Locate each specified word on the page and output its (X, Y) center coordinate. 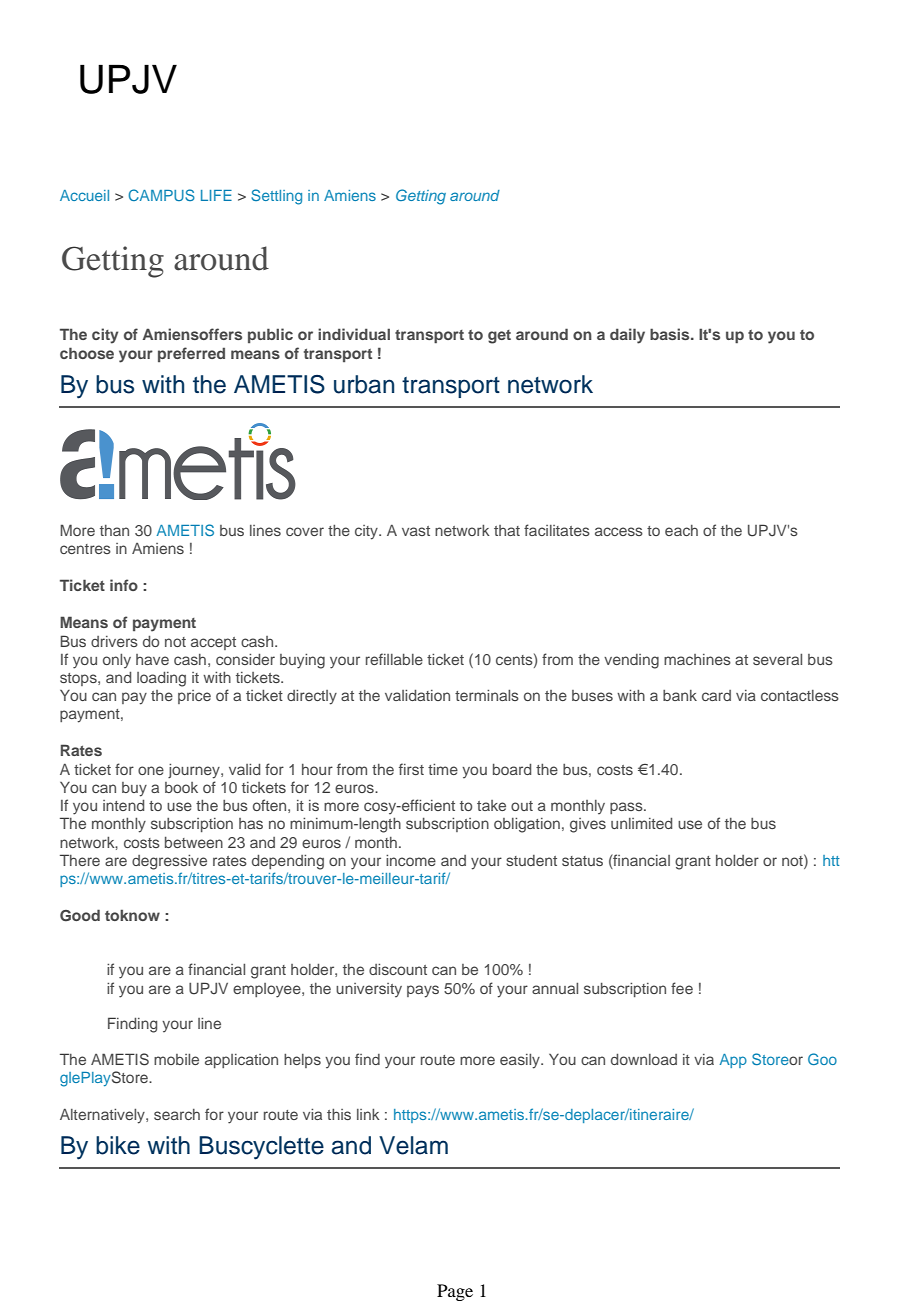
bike (118, 1145)
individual (354, 334)
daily (627, 336)
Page (455, 1292)
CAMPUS (161, 195)
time (443, 769)
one (151, 770)
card (716, 695)
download (644, 1059)
